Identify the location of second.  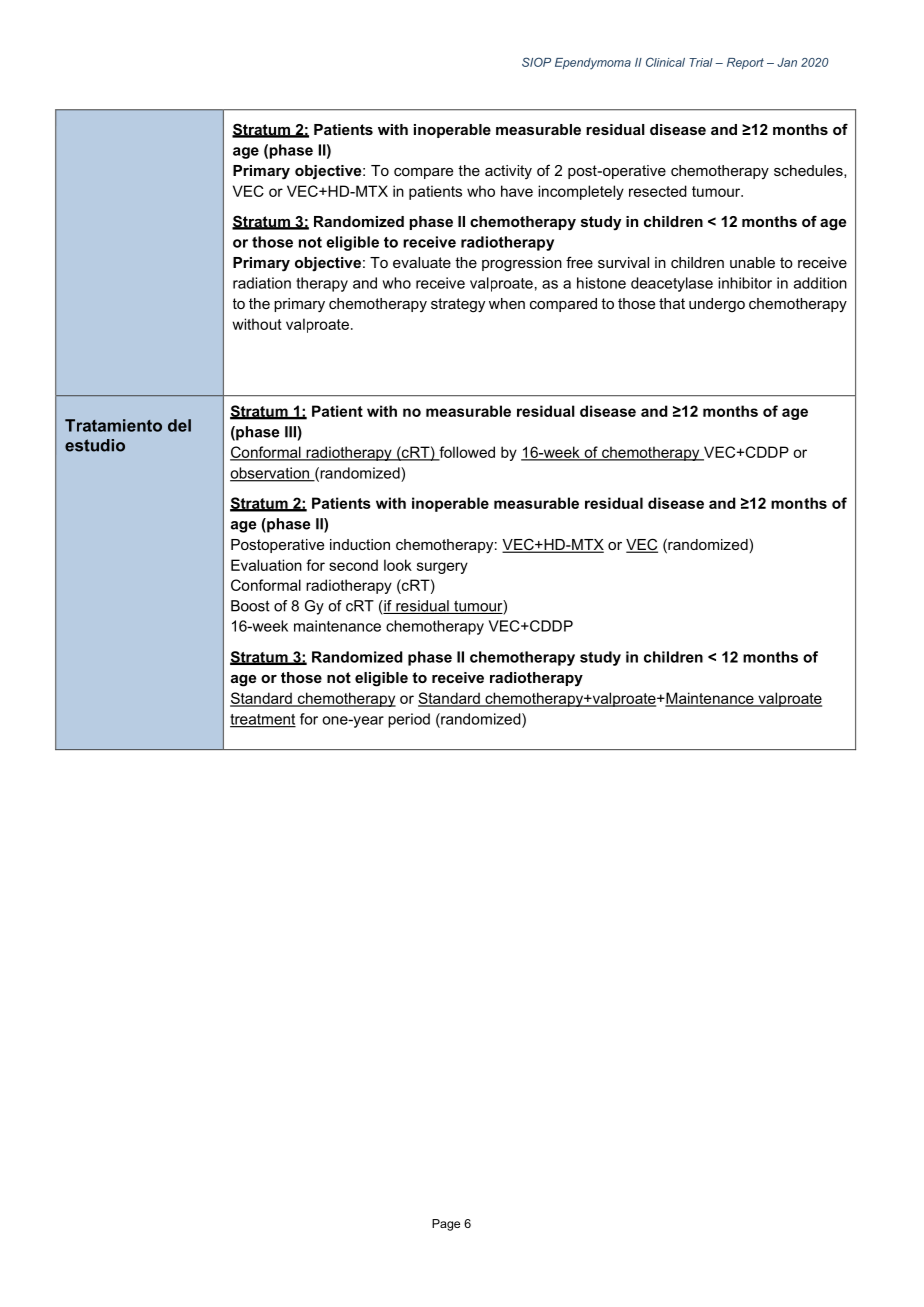
(353, 565).
